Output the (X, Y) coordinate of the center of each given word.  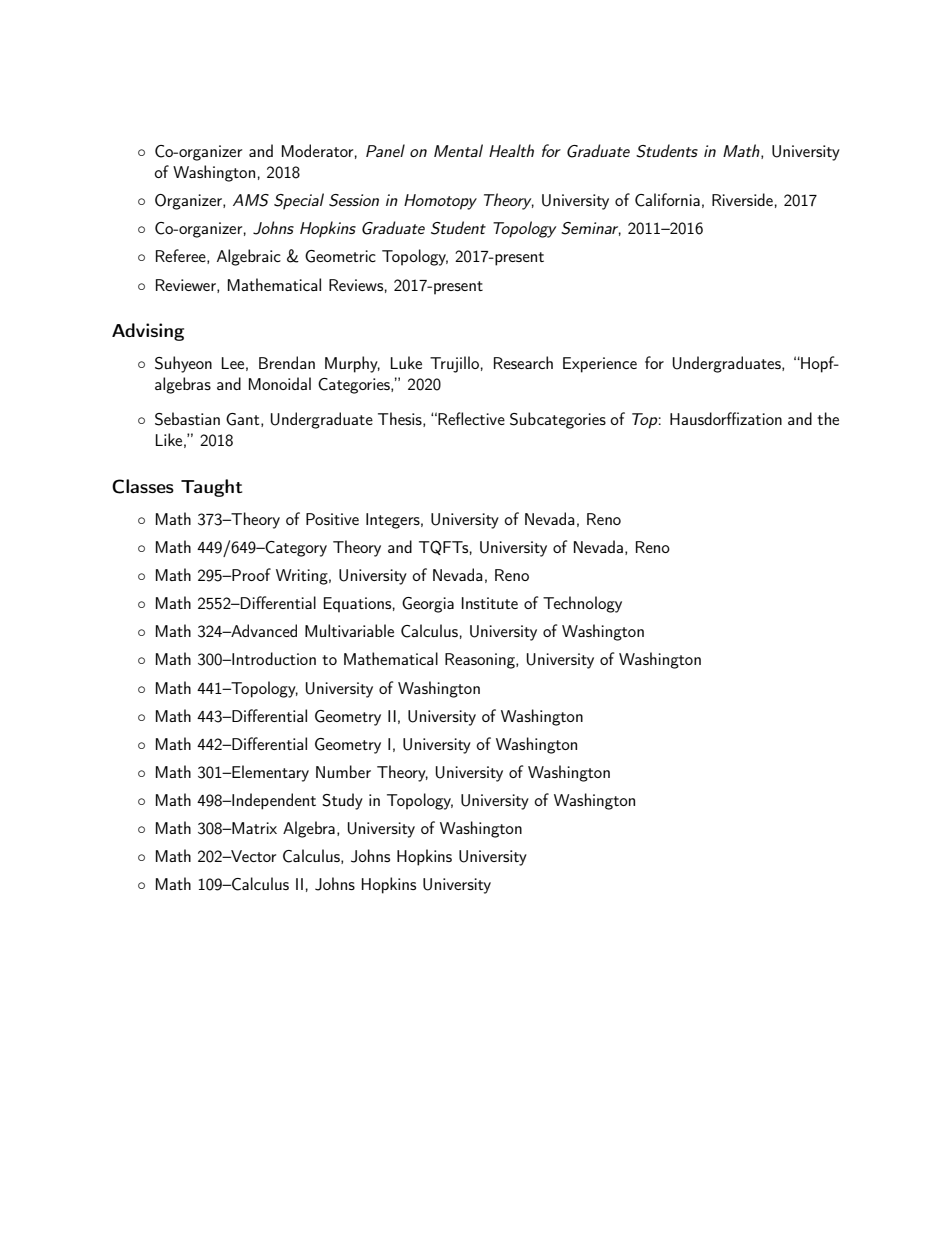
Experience (600, 365)
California (667, 200)
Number (343, 771)
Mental (458, 150)
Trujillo (454, 364)
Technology (582, 604)
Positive (332, 519)
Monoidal (280, 383)
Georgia (428, 605)
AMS (251, 200)
